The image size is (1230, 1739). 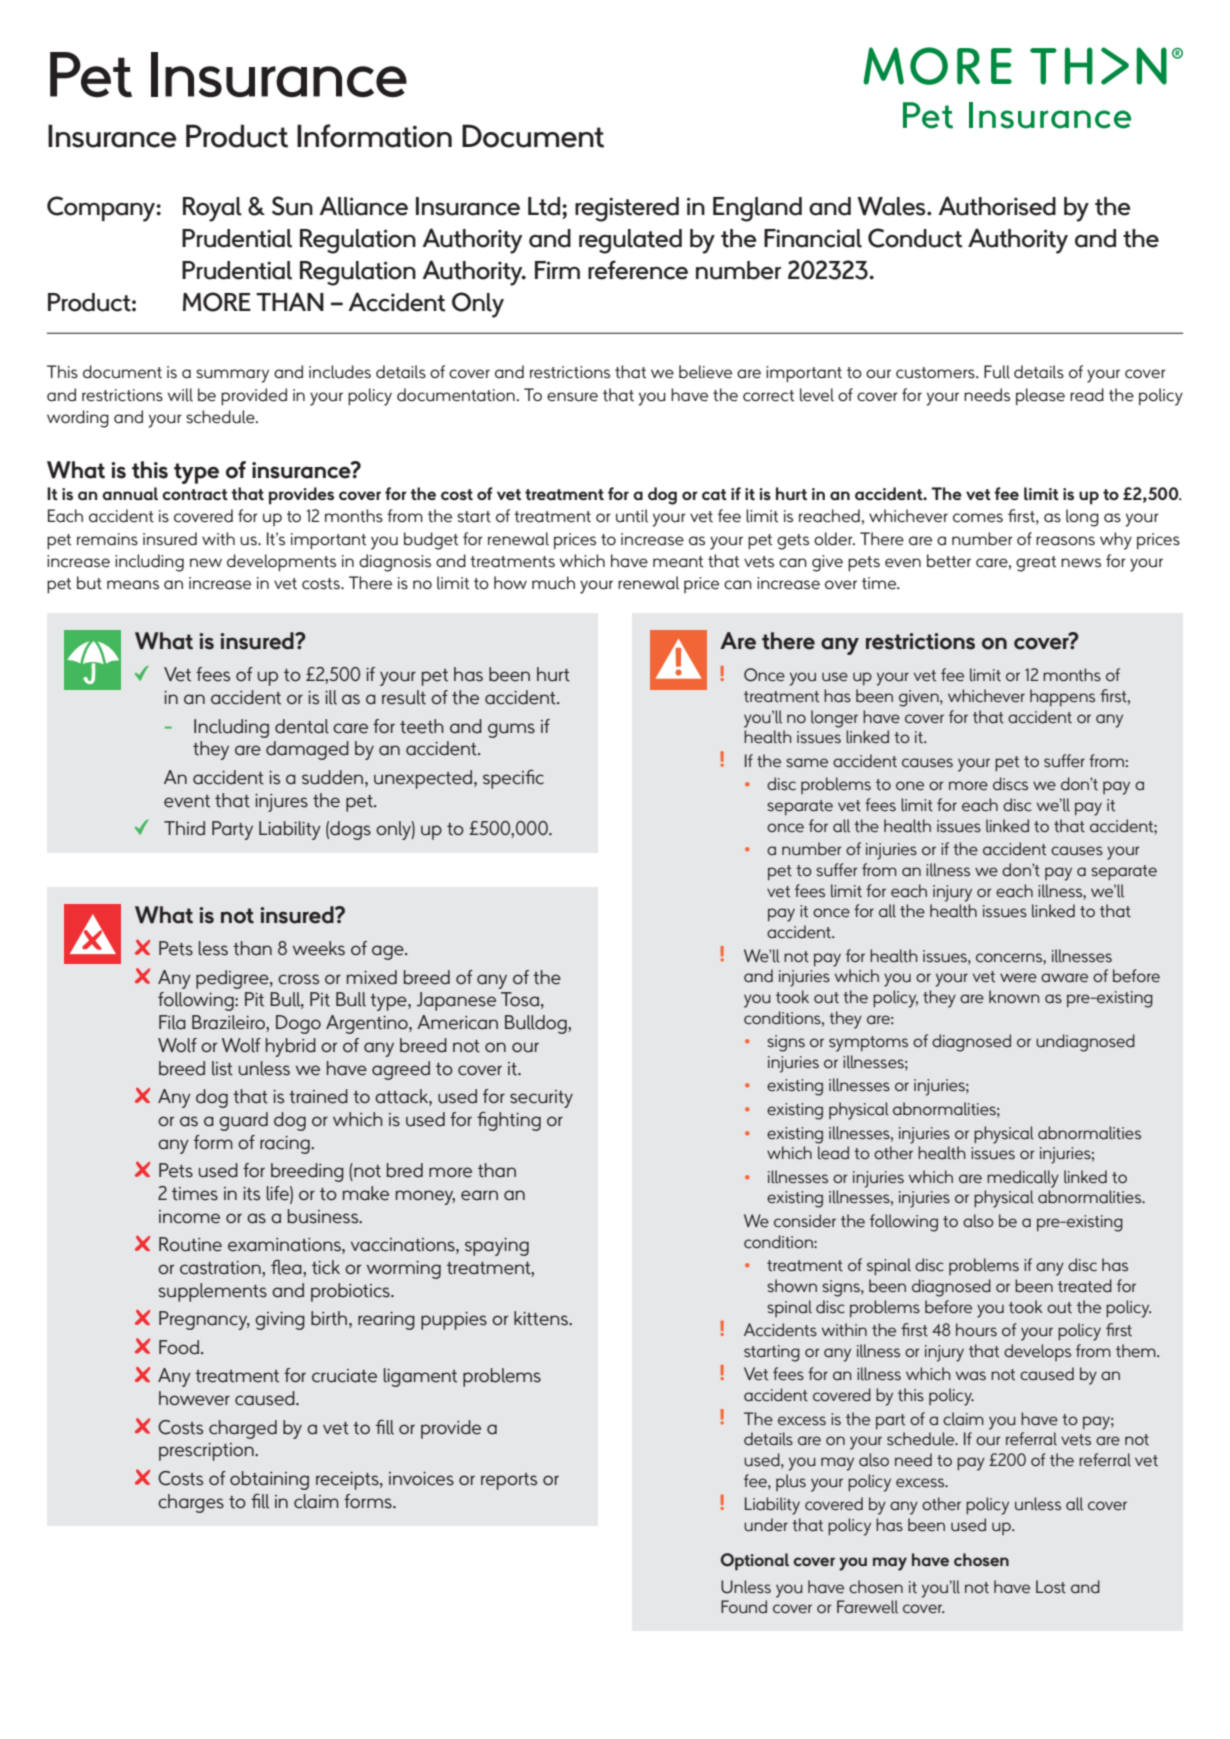 I want to click on happens, so click(x=1062, y=697).
